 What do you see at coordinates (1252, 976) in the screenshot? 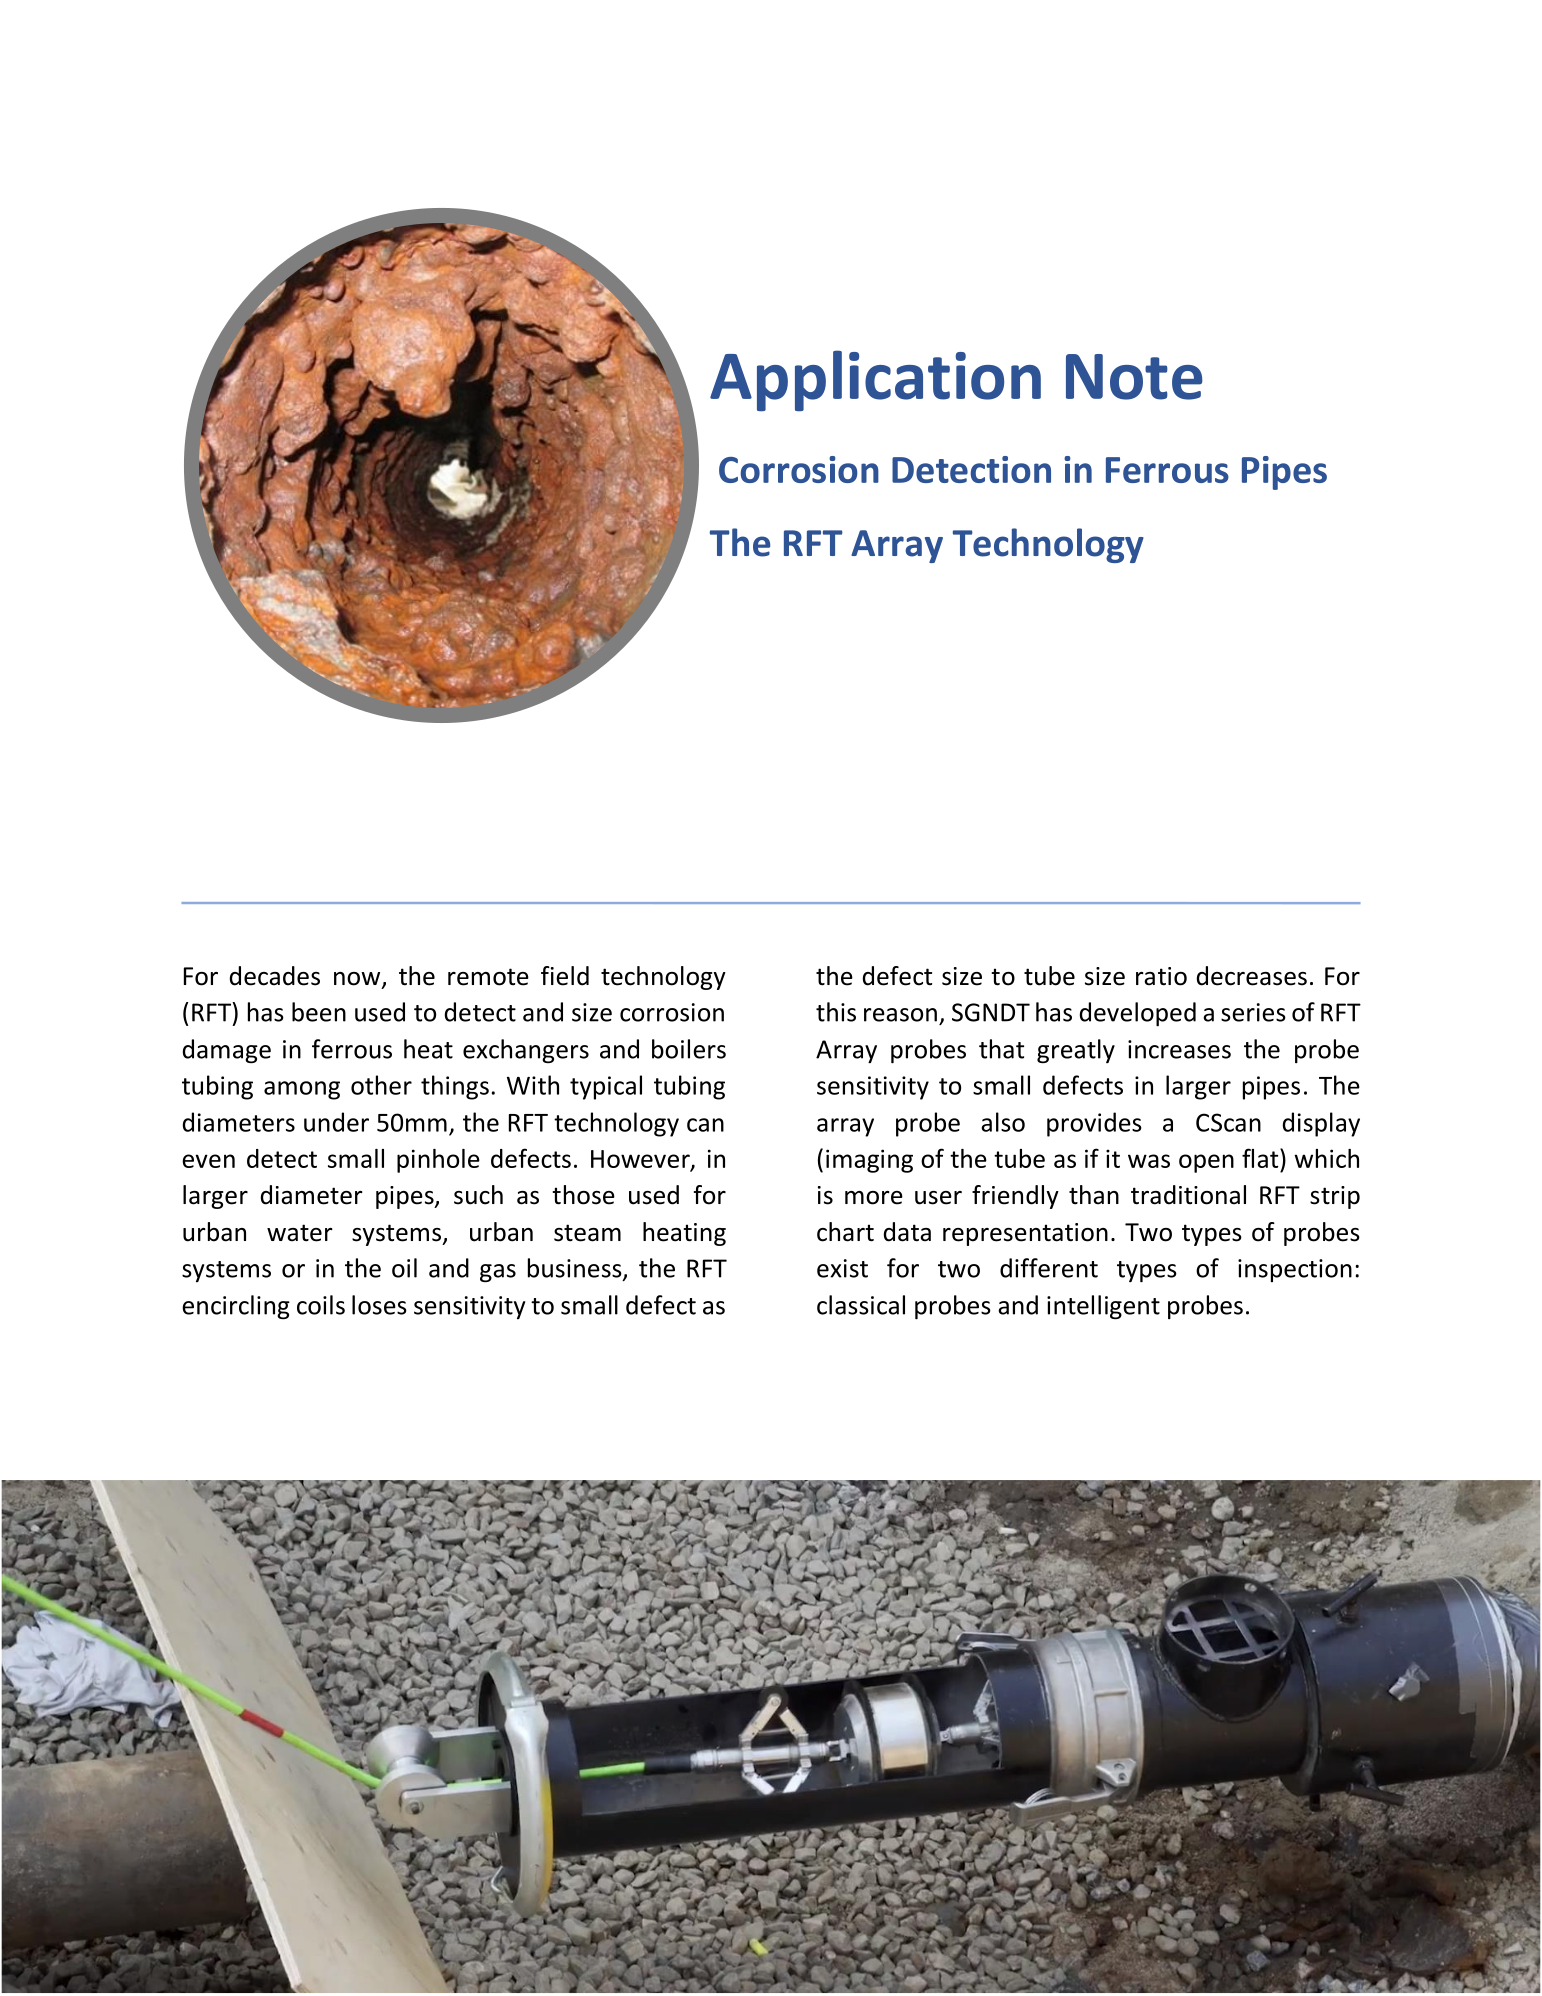
I see `decreases` at bounding box center [1252, 976].
